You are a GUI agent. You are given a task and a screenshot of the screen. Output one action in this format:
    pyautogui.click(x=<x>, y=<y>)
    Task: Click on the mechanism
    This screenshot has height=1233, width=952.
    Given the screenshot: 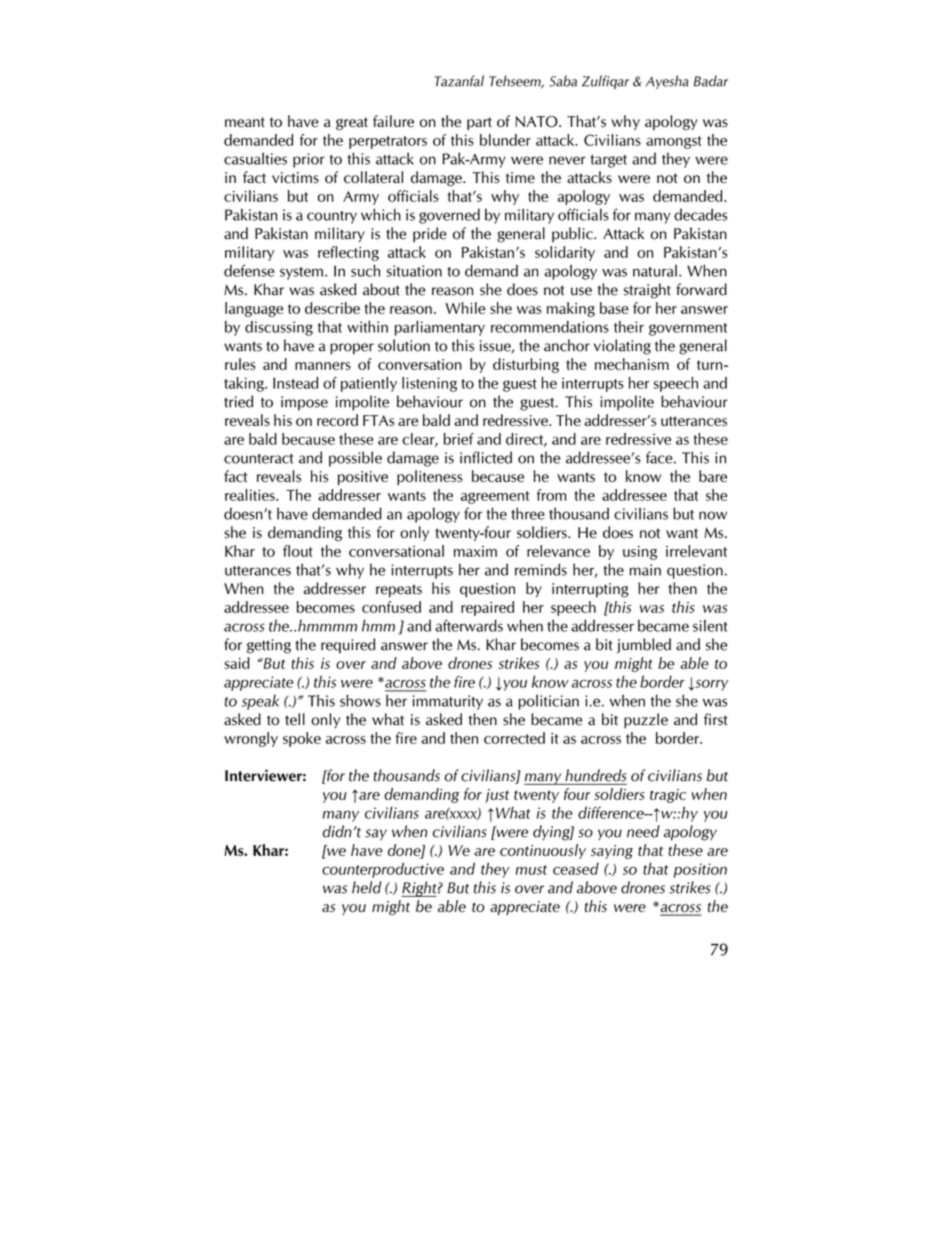 What is the action you would take?
    pyautogui.click(x=632, y=364)
